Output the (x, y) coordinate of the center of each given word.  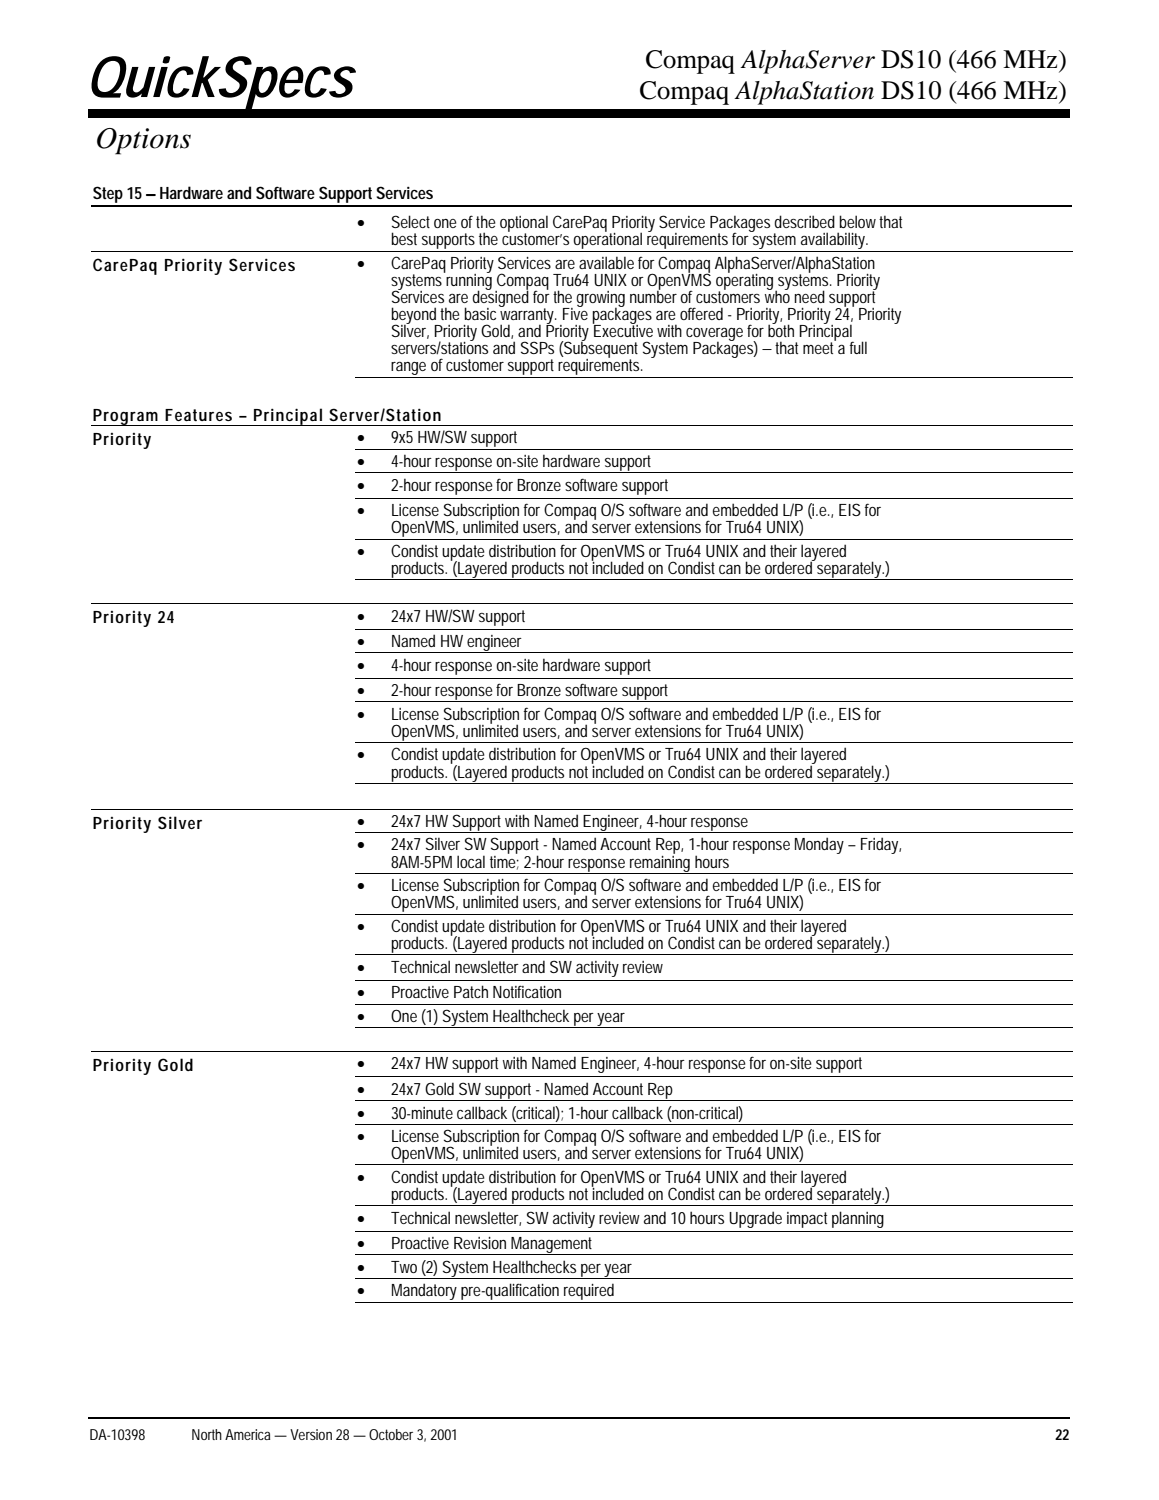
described (804, 221)
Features (198, 415)
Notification (527, 991)
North (207, 1434)
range (409, 369)
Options (144, 141)
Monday (819, 845)
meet (819, 347)
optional (524, 225)
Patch (471, 991)
